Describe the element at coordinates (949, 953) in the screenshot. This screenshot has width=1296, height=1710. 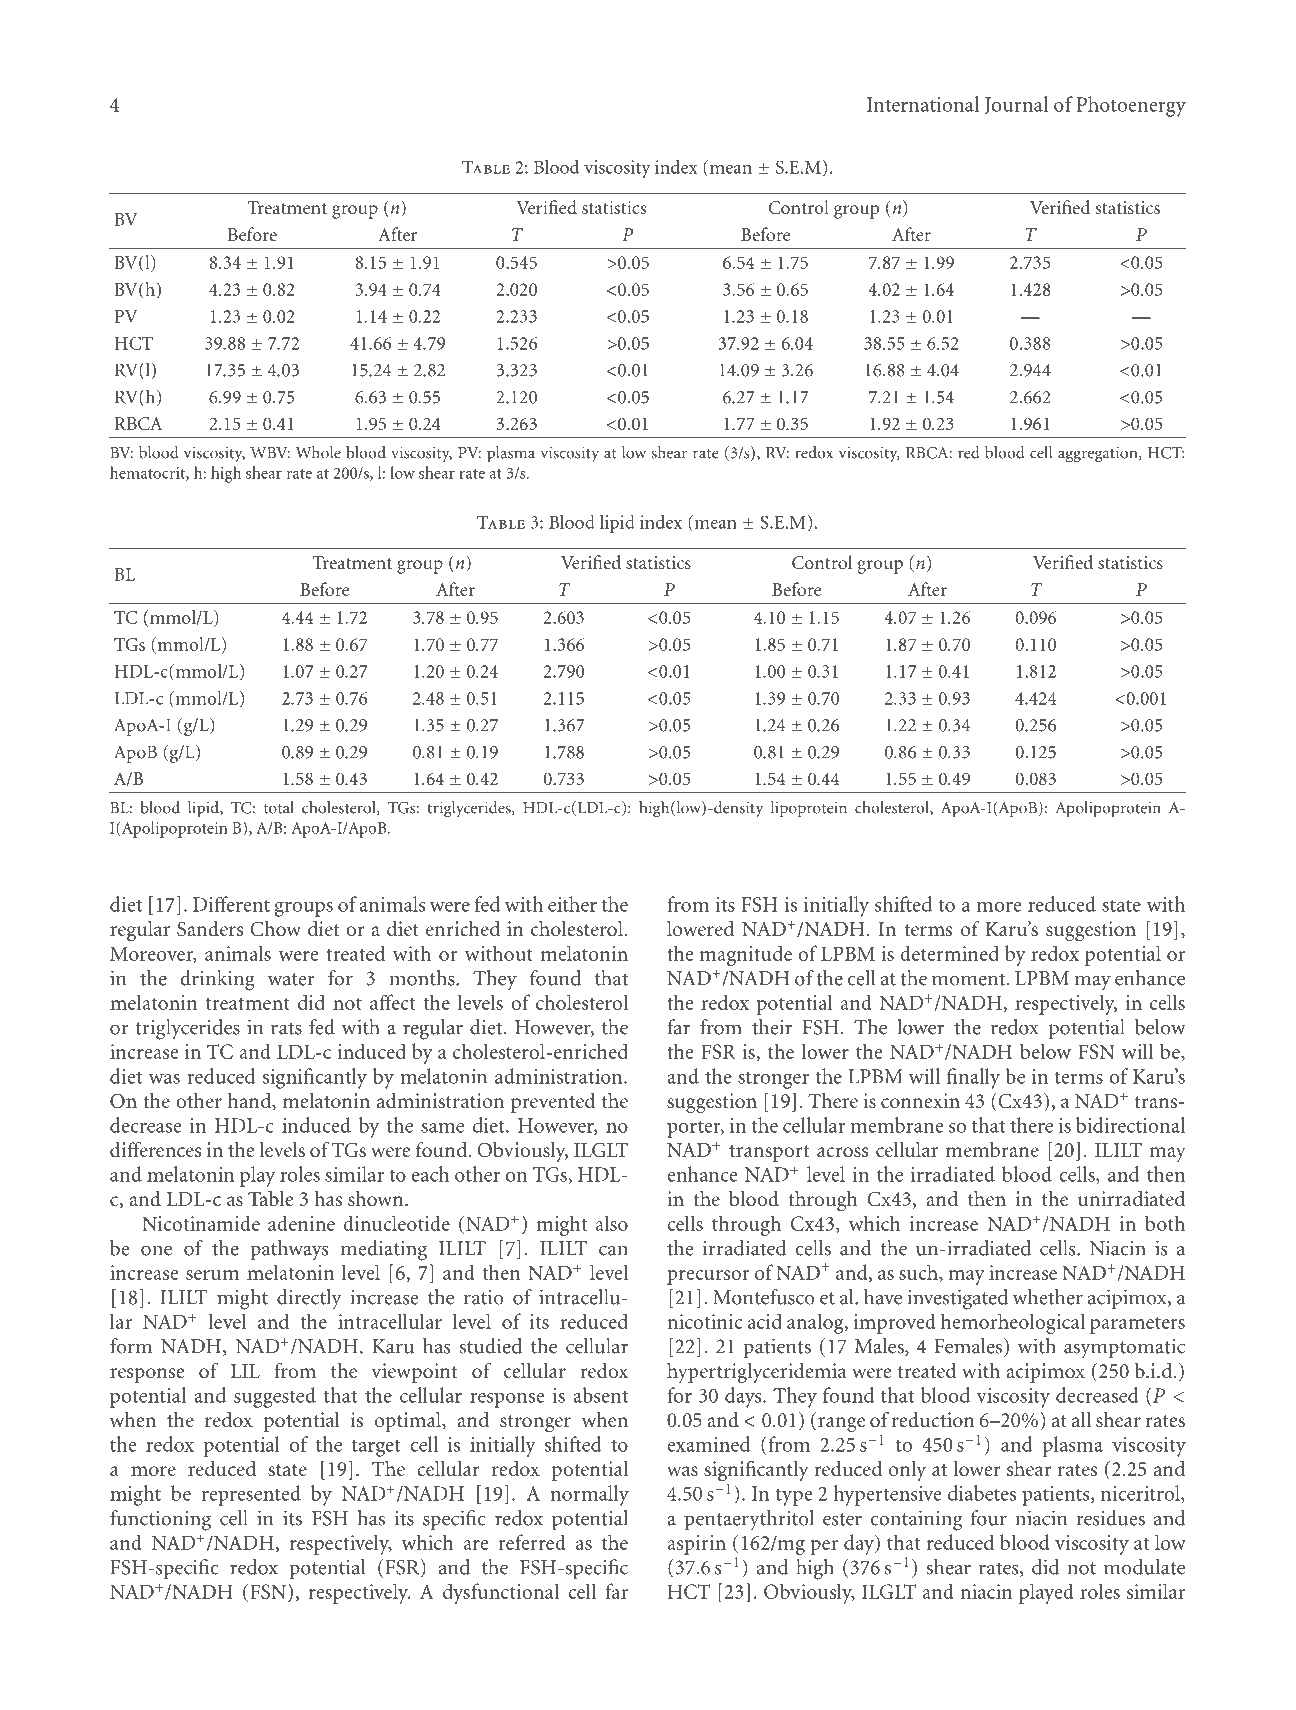
I see `determined` at that location.
